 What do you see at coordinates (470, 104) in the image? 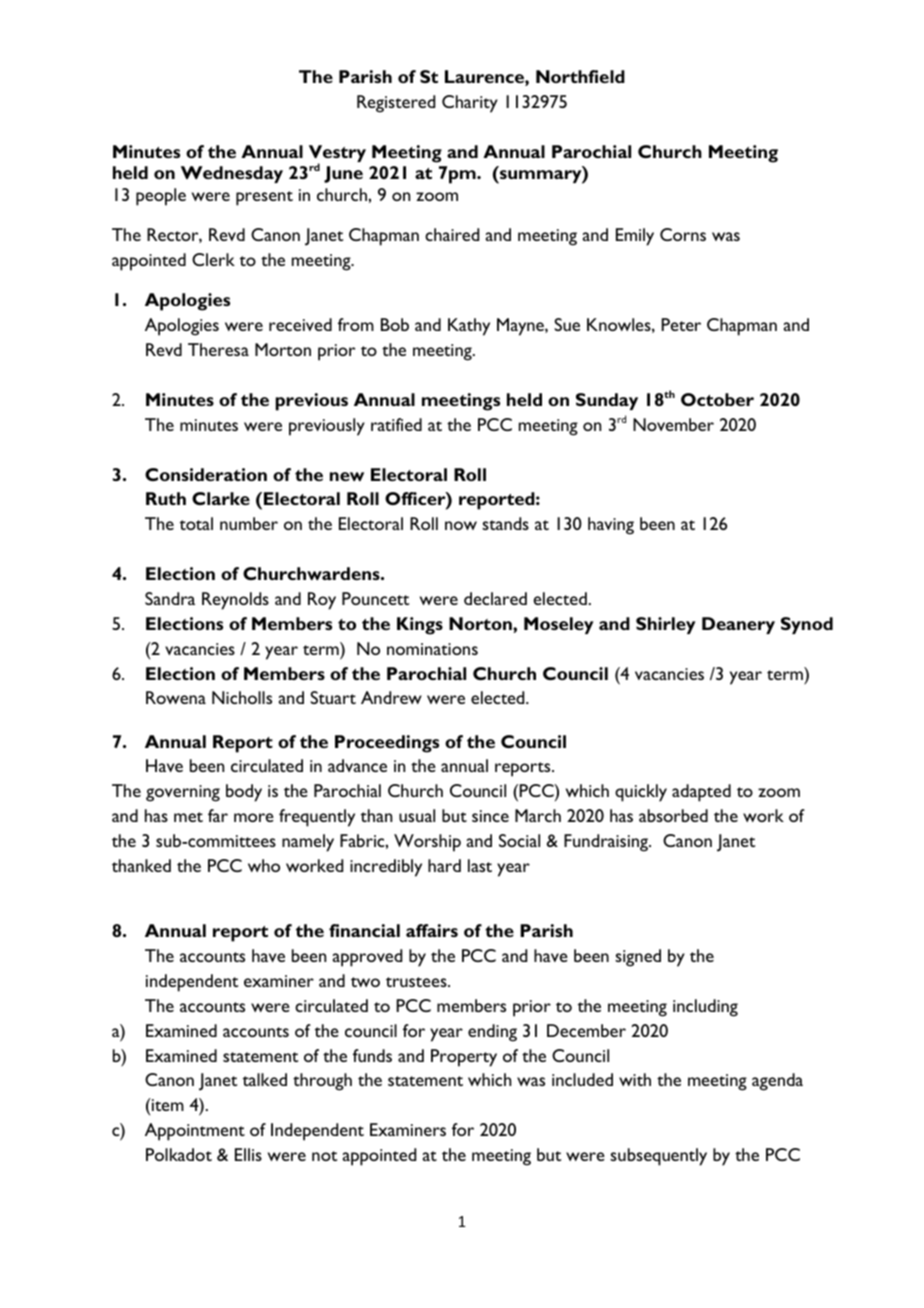
I see `Charity` at bounding box center [470, 104].
